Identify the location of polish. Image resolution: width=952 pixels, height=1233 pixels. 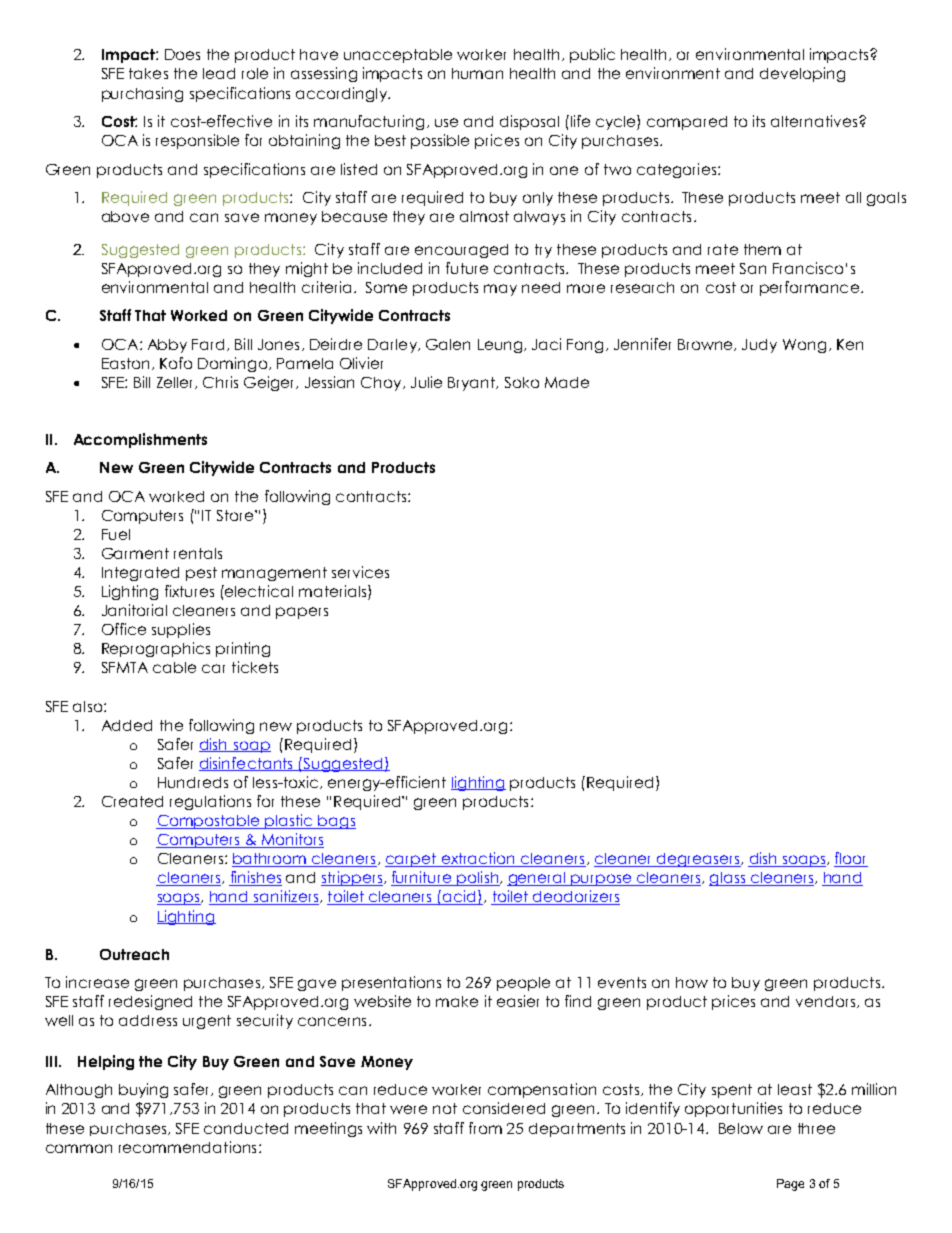
(478, 878).
